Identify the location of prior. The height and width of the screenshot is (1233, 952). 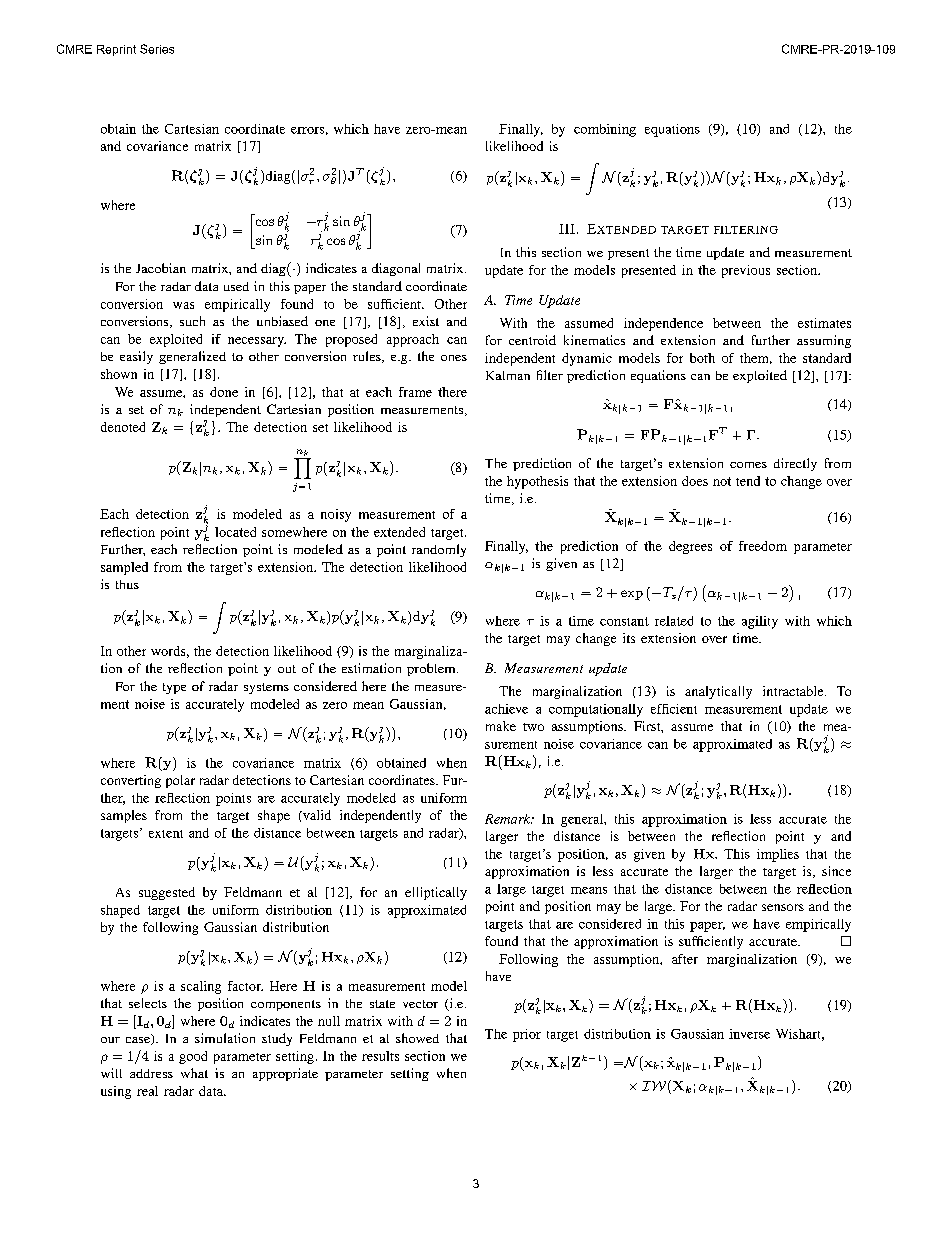
(527, 1035).
